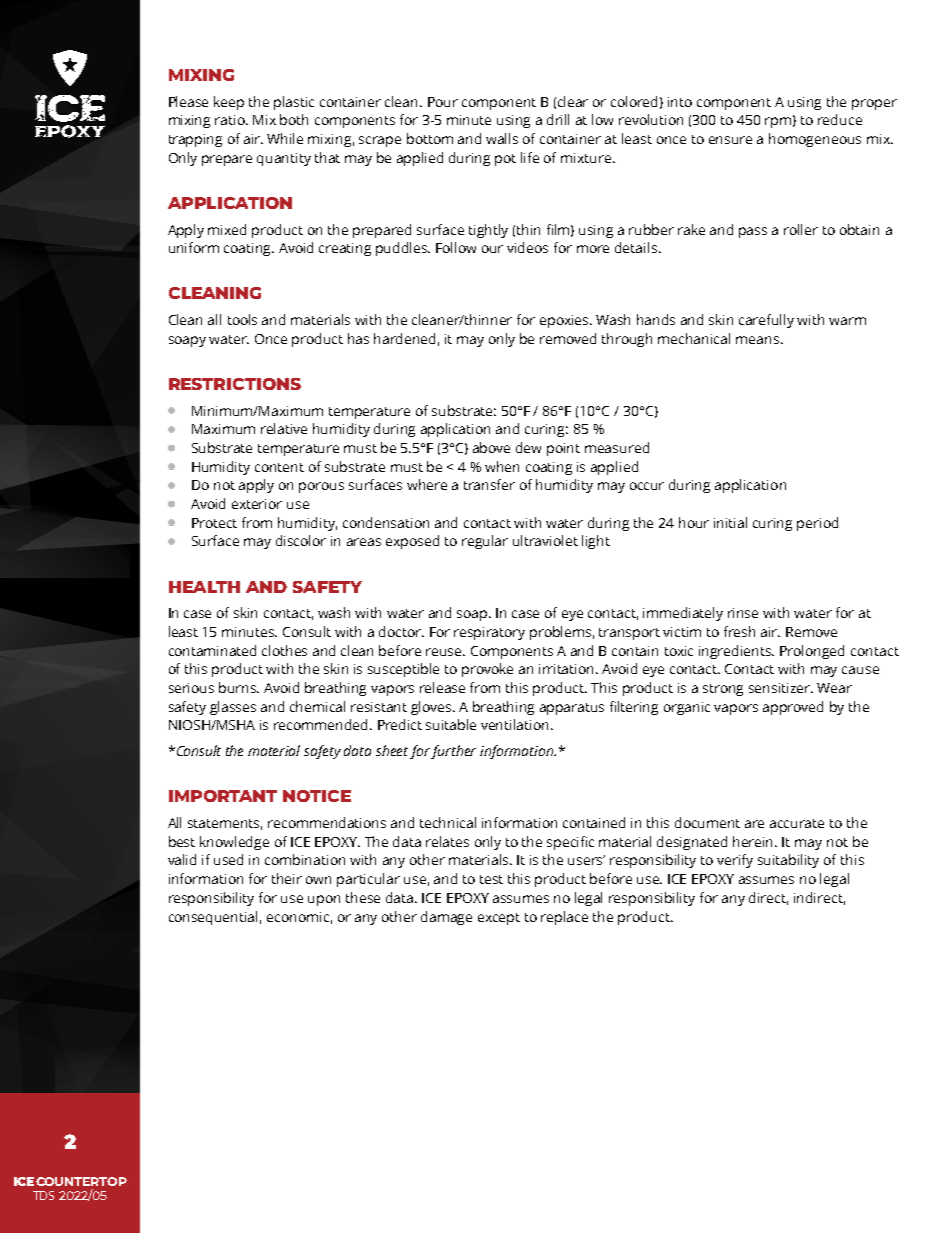 Image resolution: width=952 pixels, height=1233 pixels. What do you see at coordinates (212, 650) in the screenshot?
I see `contaminated` at bounding box center [212, 650].
